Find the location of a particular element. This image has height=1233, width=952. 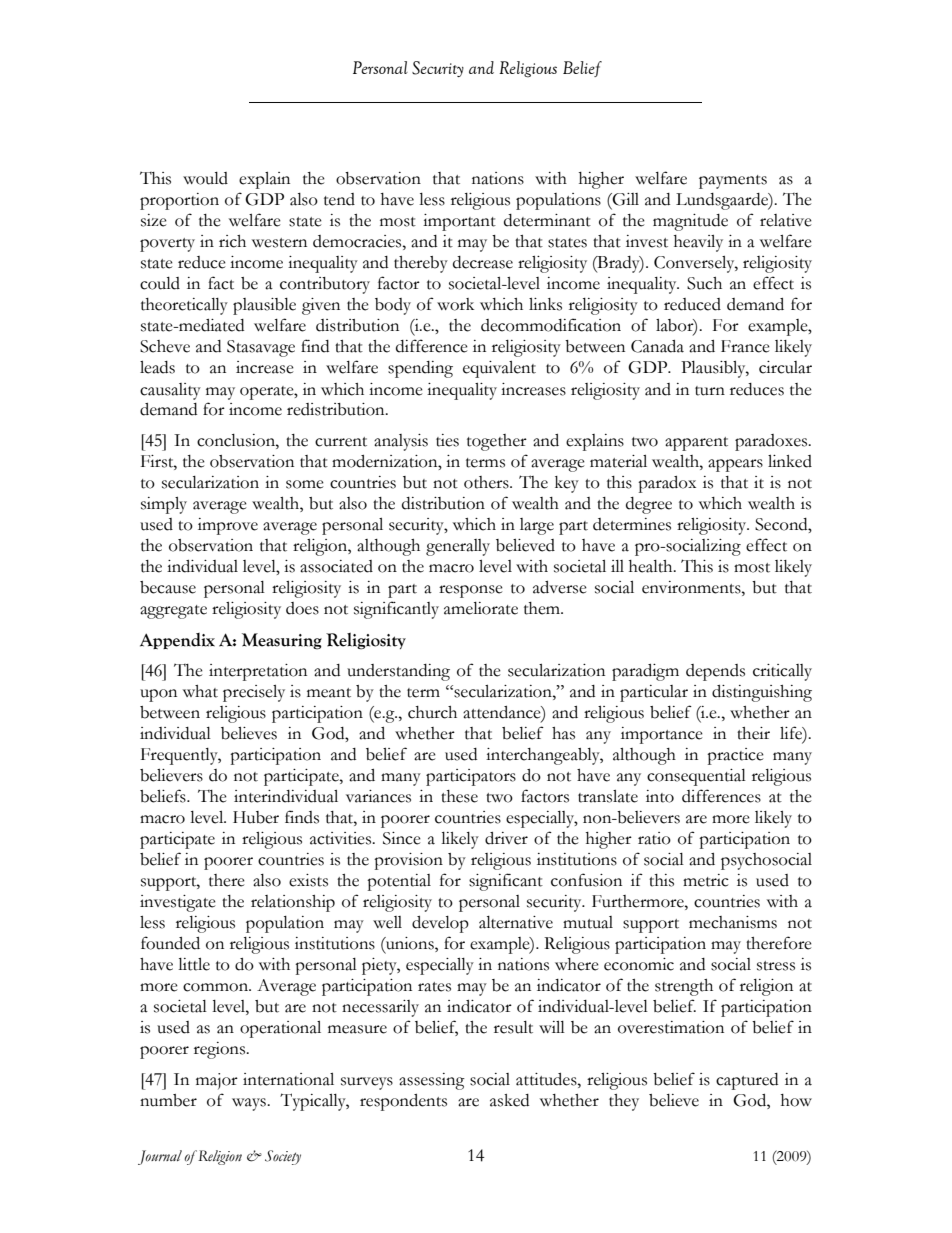

rich is located at coordinates (232, 241).
